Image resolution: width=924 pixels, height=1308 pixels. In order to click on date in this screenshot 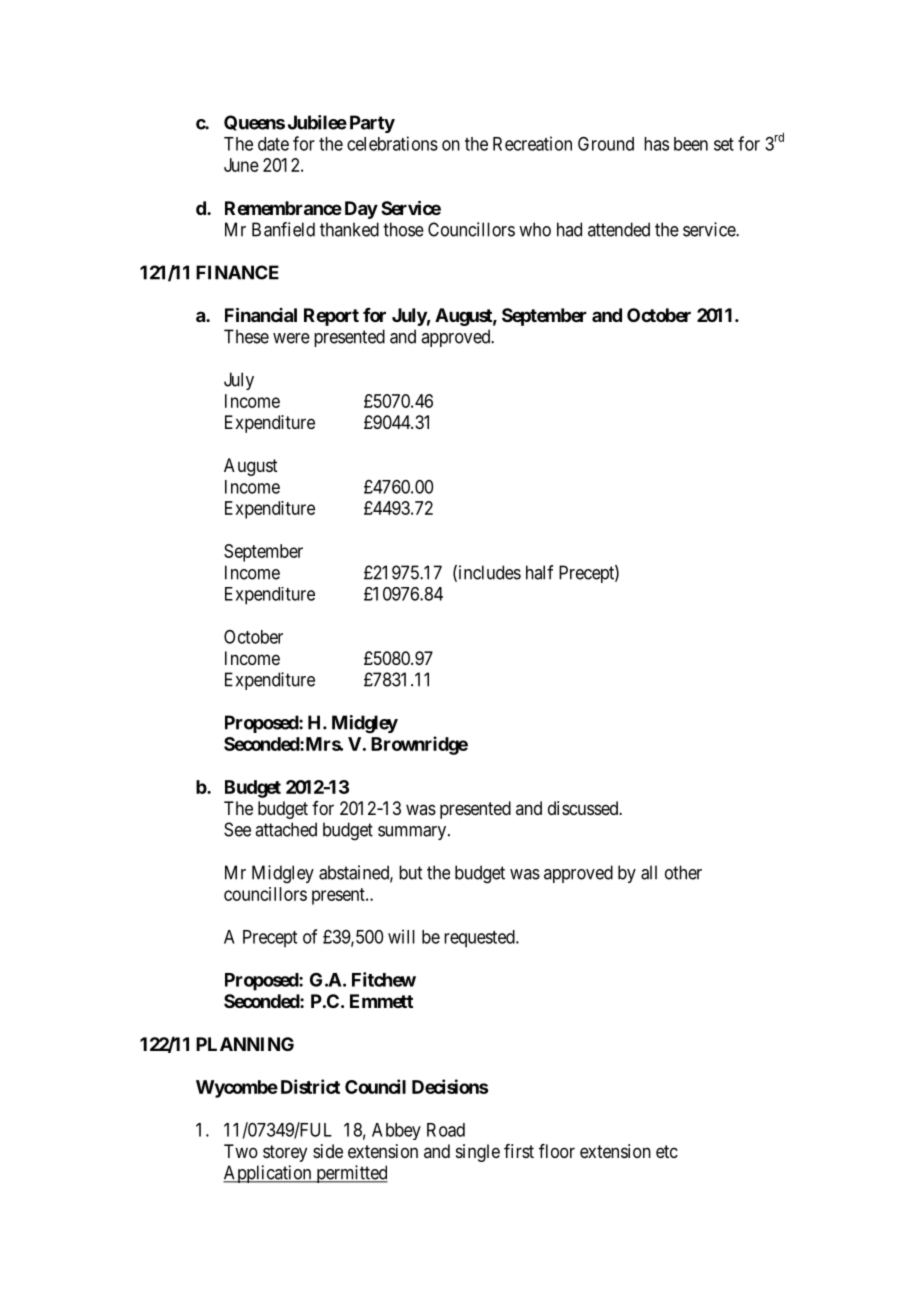, I will do `click(273, 144)`.
